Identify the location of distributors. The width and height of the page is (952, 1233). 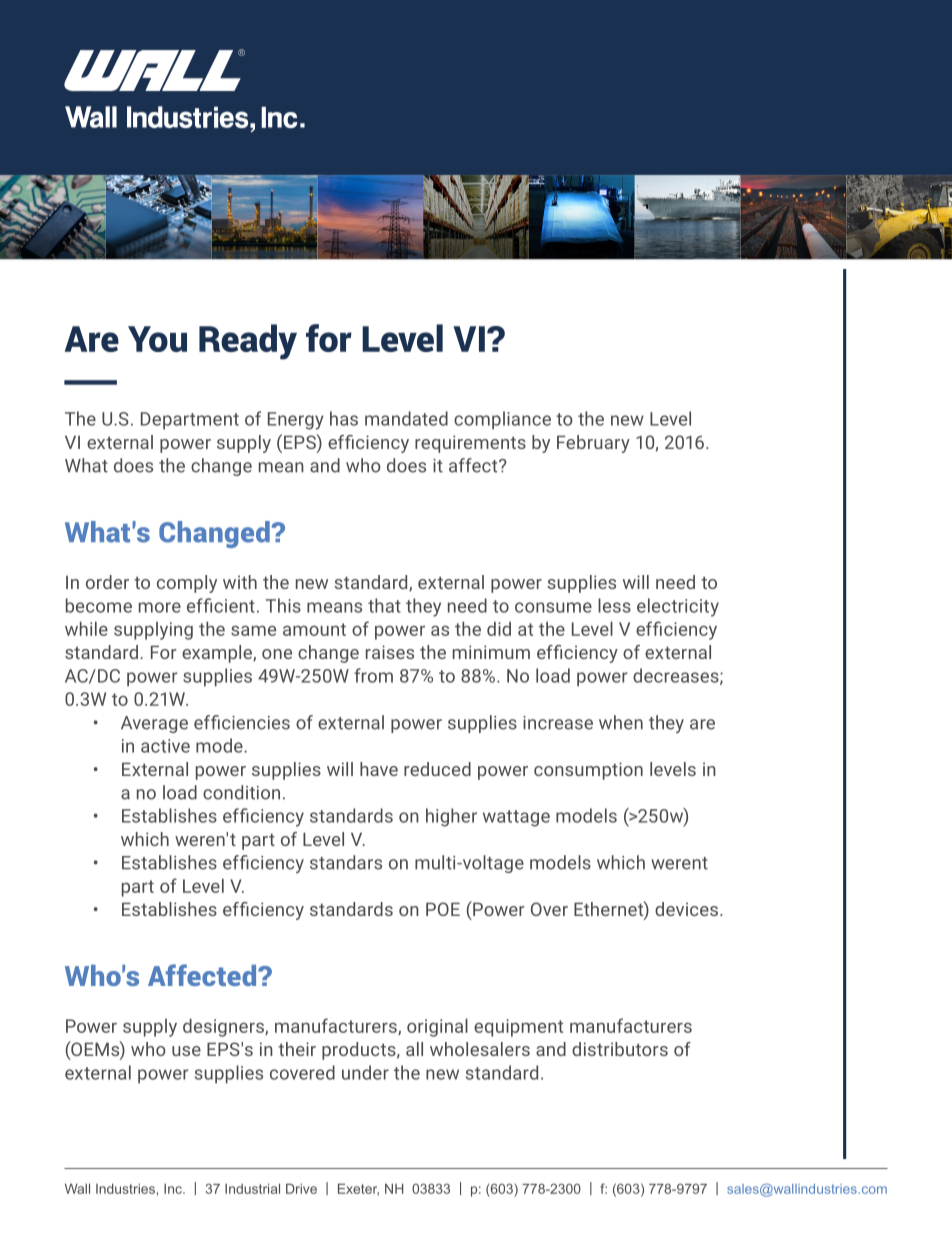
(620, 1049).
